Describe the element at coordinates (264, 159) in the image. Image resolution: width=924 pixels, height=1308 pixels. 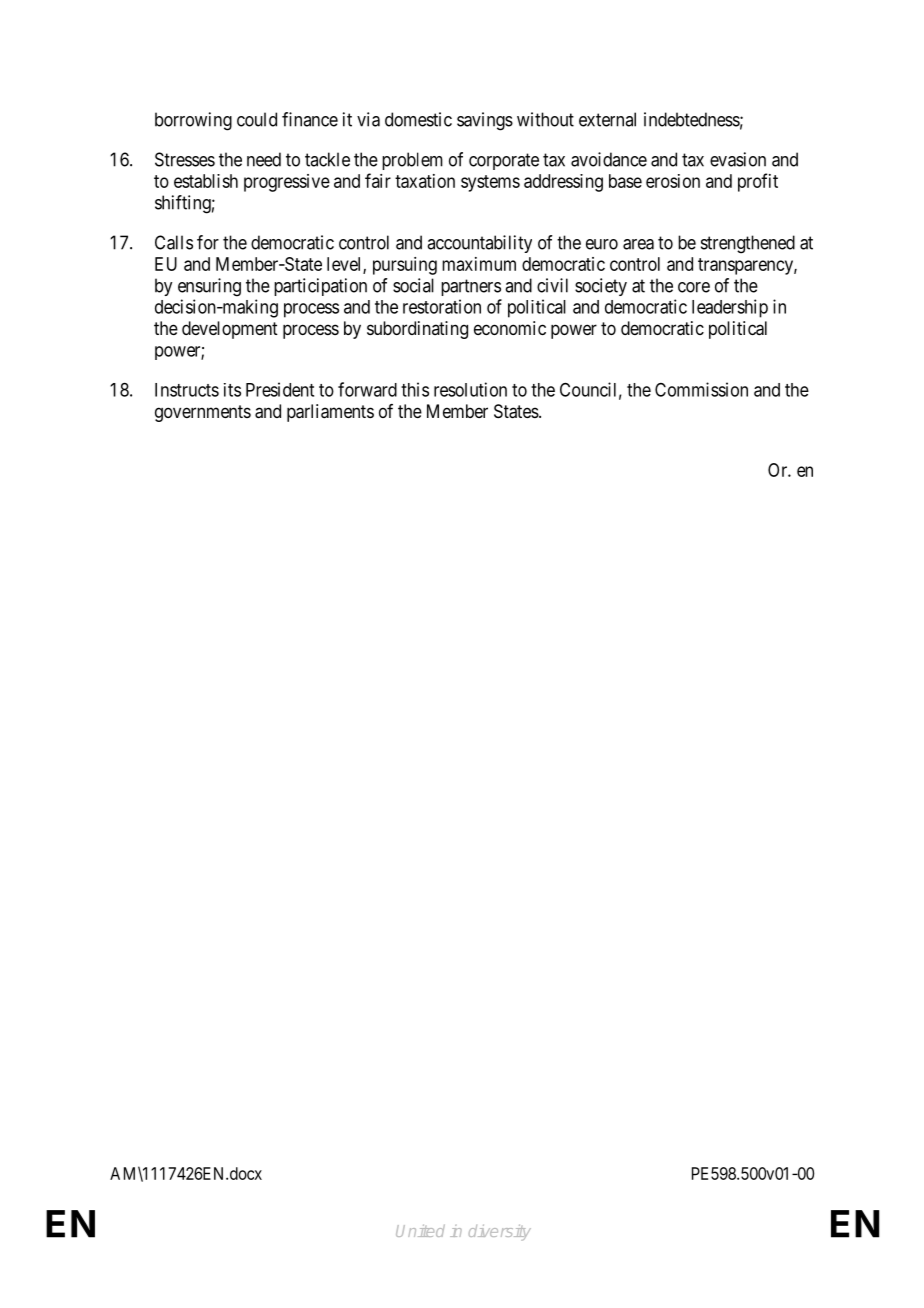
I see `need` at that location.
